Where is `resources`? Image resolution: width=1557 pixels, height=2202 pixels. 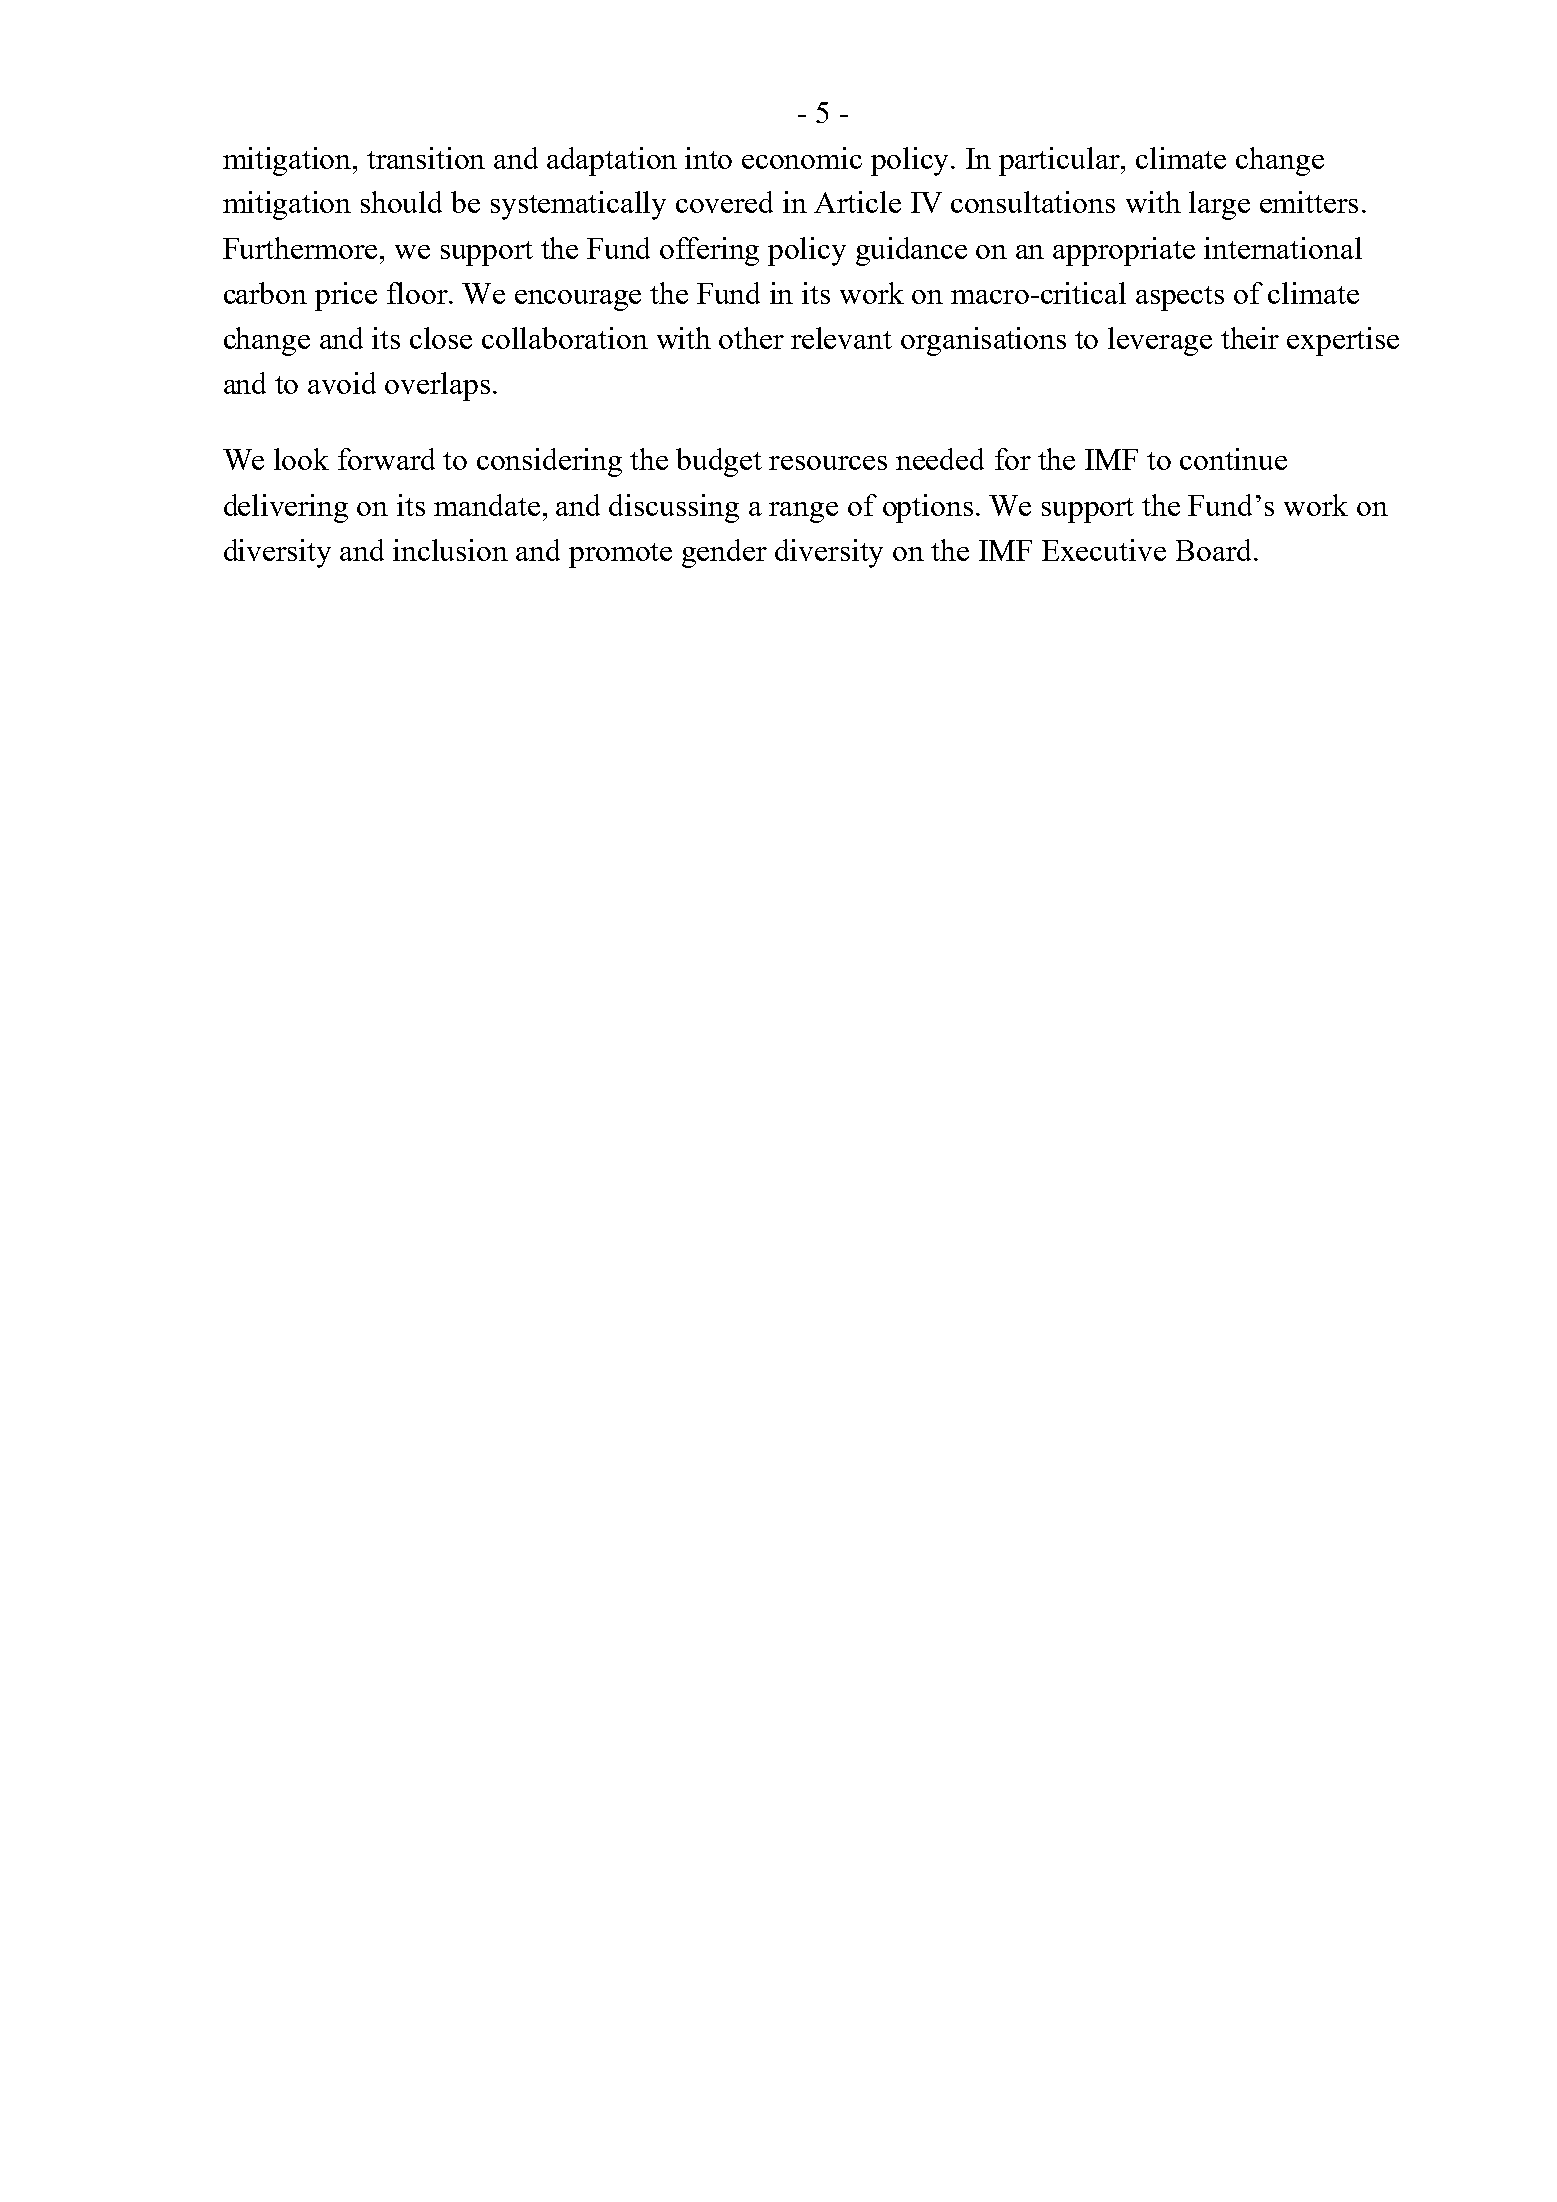 resources is located at coordinates (828, 463).
